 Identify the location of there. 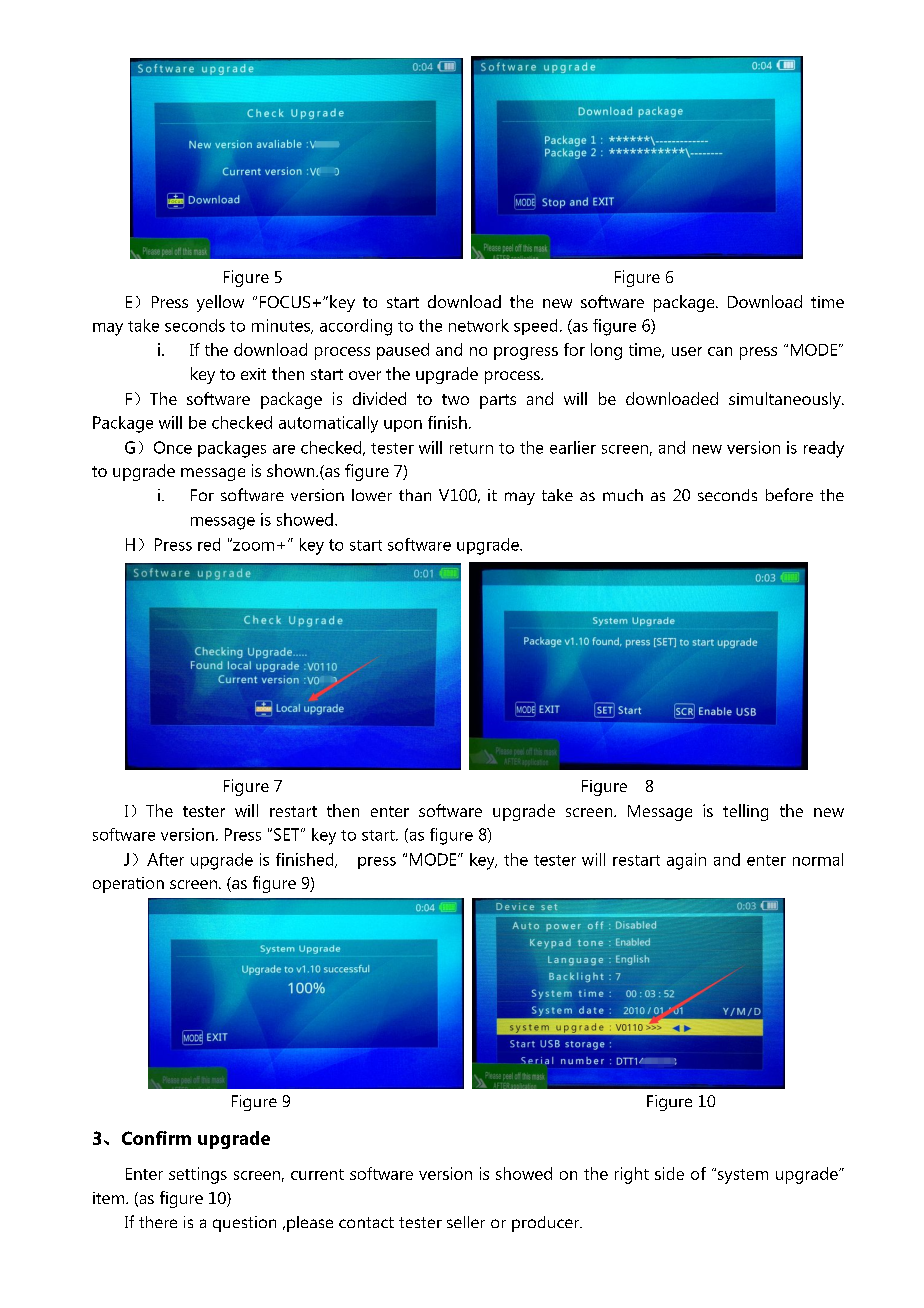
(158, 1222).
